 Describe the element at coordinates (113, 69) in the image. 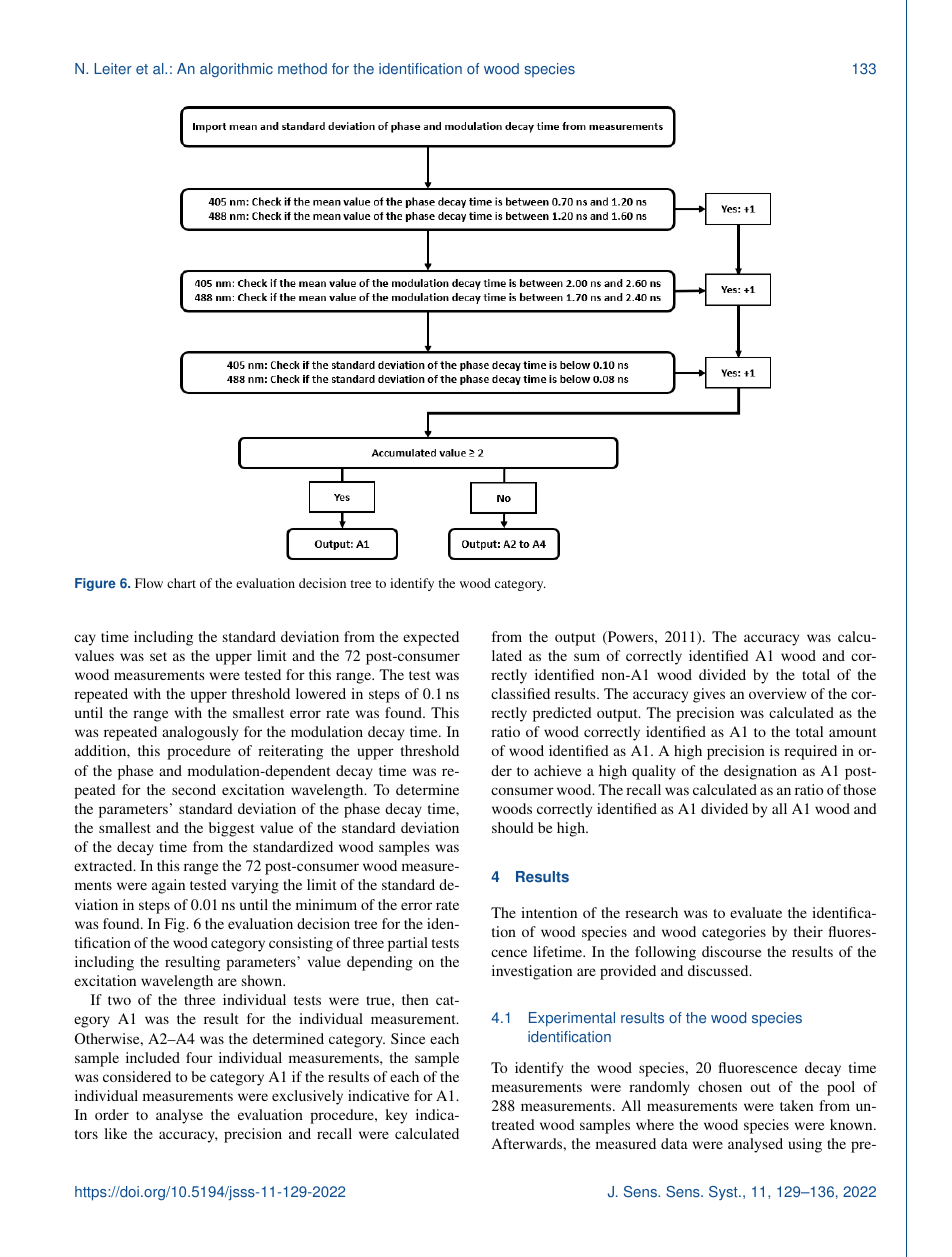

I see `Leiter` at that location.
